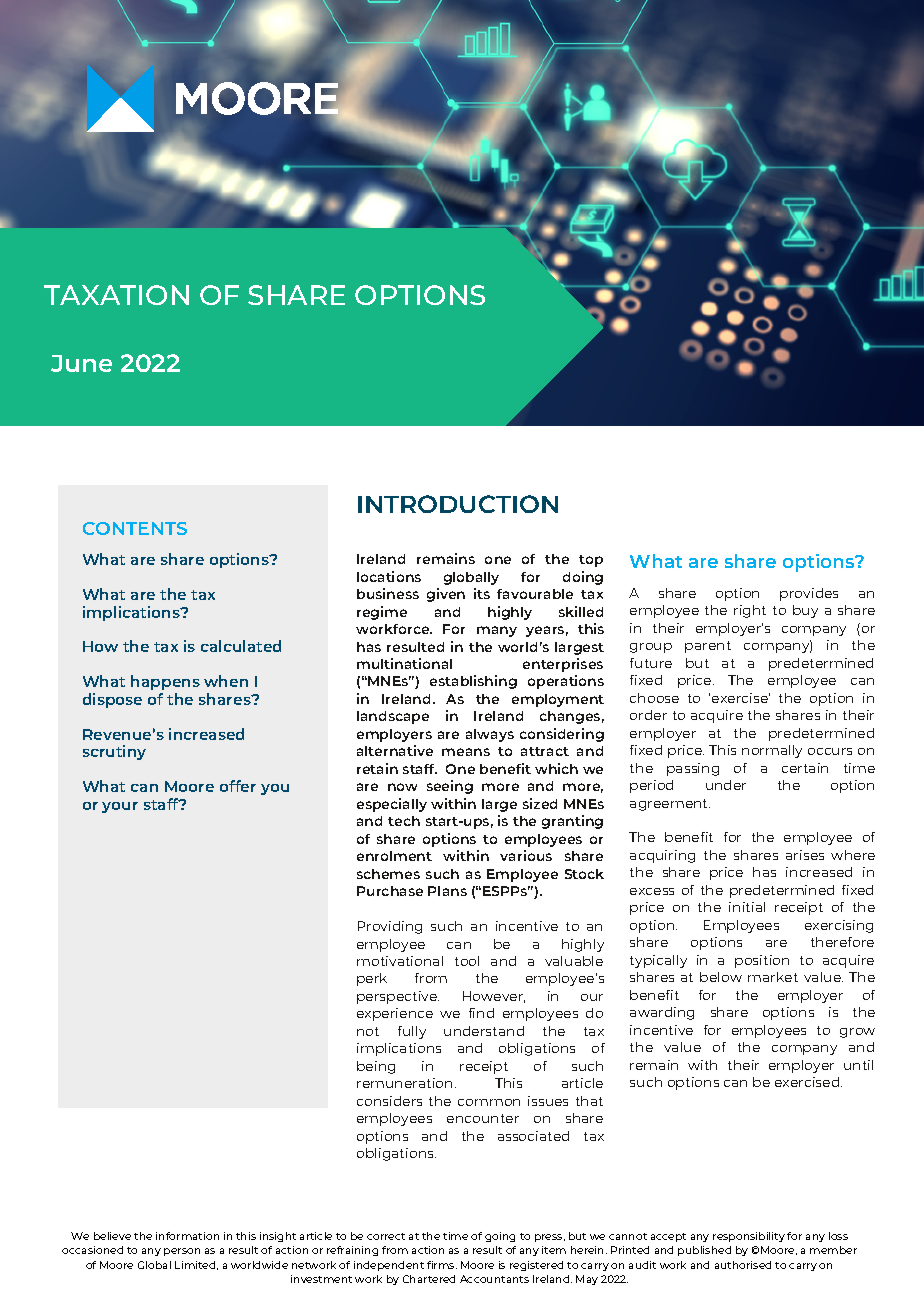 The height and width of the image is (1309, 924). I want to click on your, so click(120, 807).
